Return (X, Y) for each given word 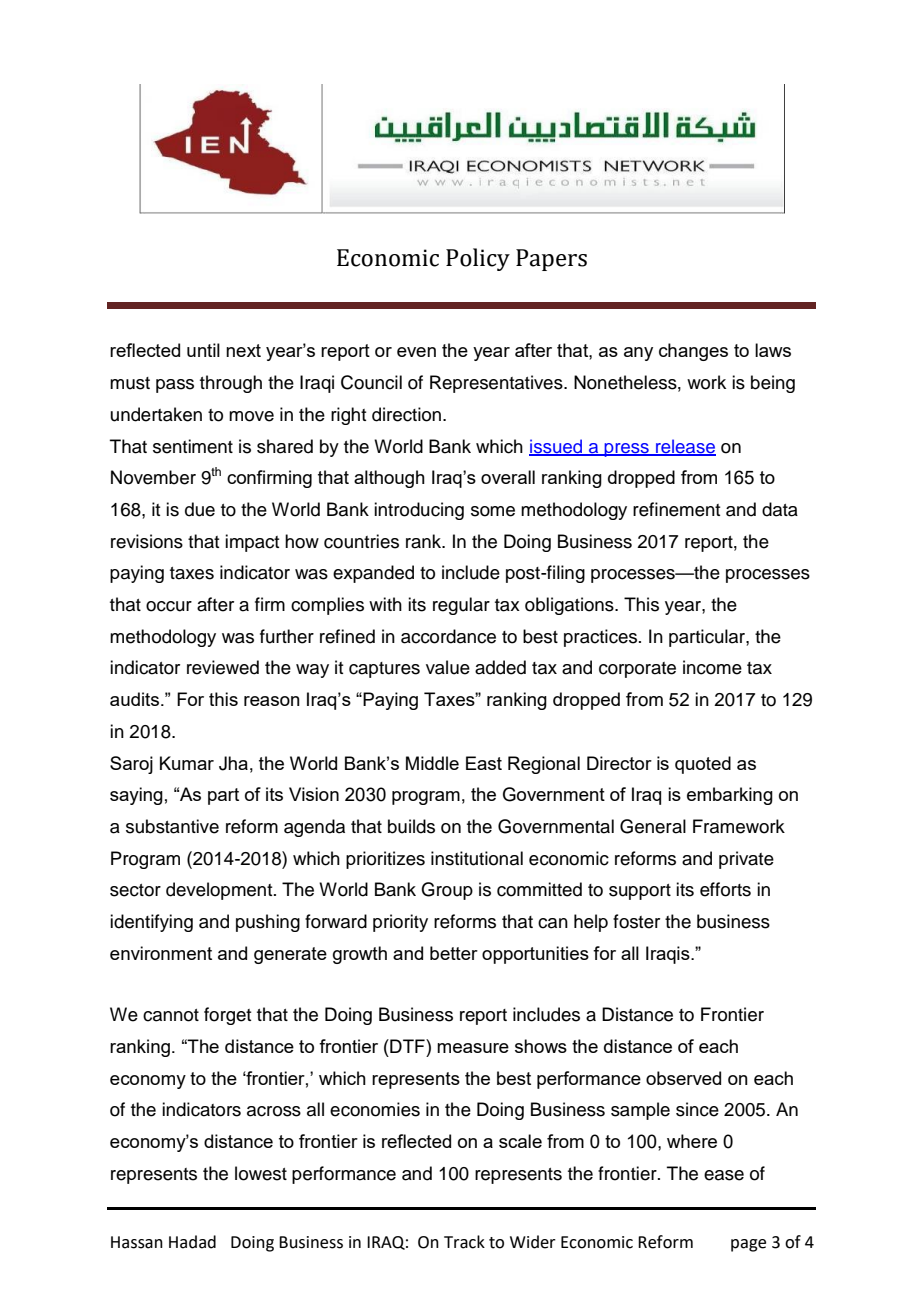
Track (464, 1242)
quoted (703, 765)
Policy (478, 259)
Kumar (187, 763)
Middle (432, 763)
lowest (261, 1173)
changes (693, 352)
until (203, 350)
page (748, 1245)
